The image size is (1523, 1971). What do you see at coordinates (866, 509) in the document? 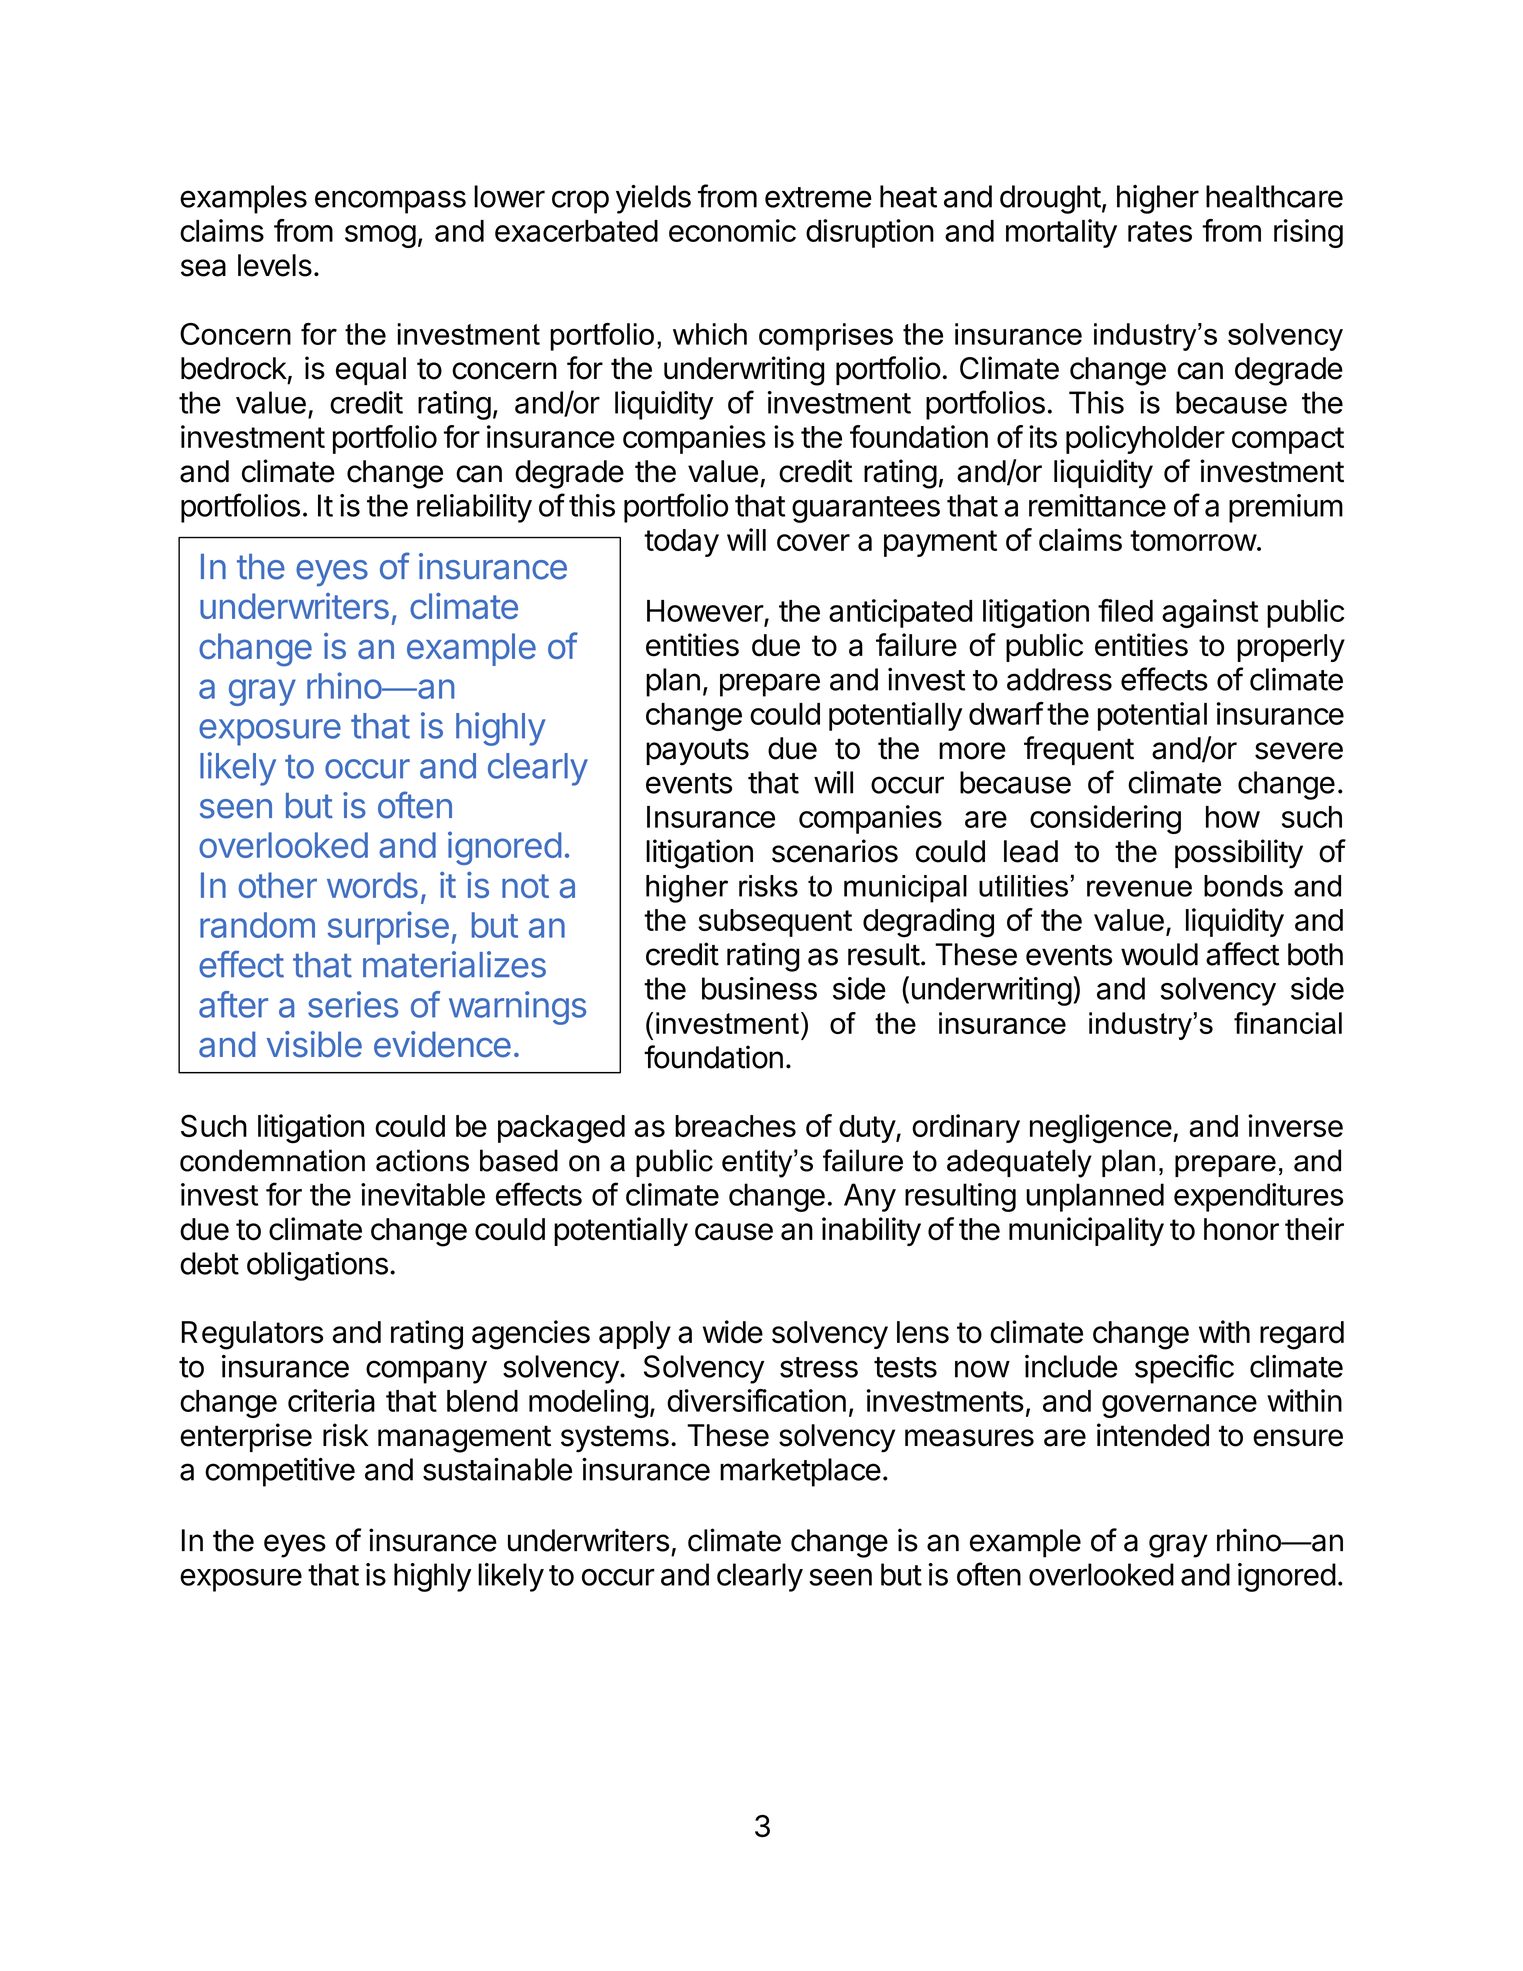
I see `guarantees` at bounding box center [866, 509].
